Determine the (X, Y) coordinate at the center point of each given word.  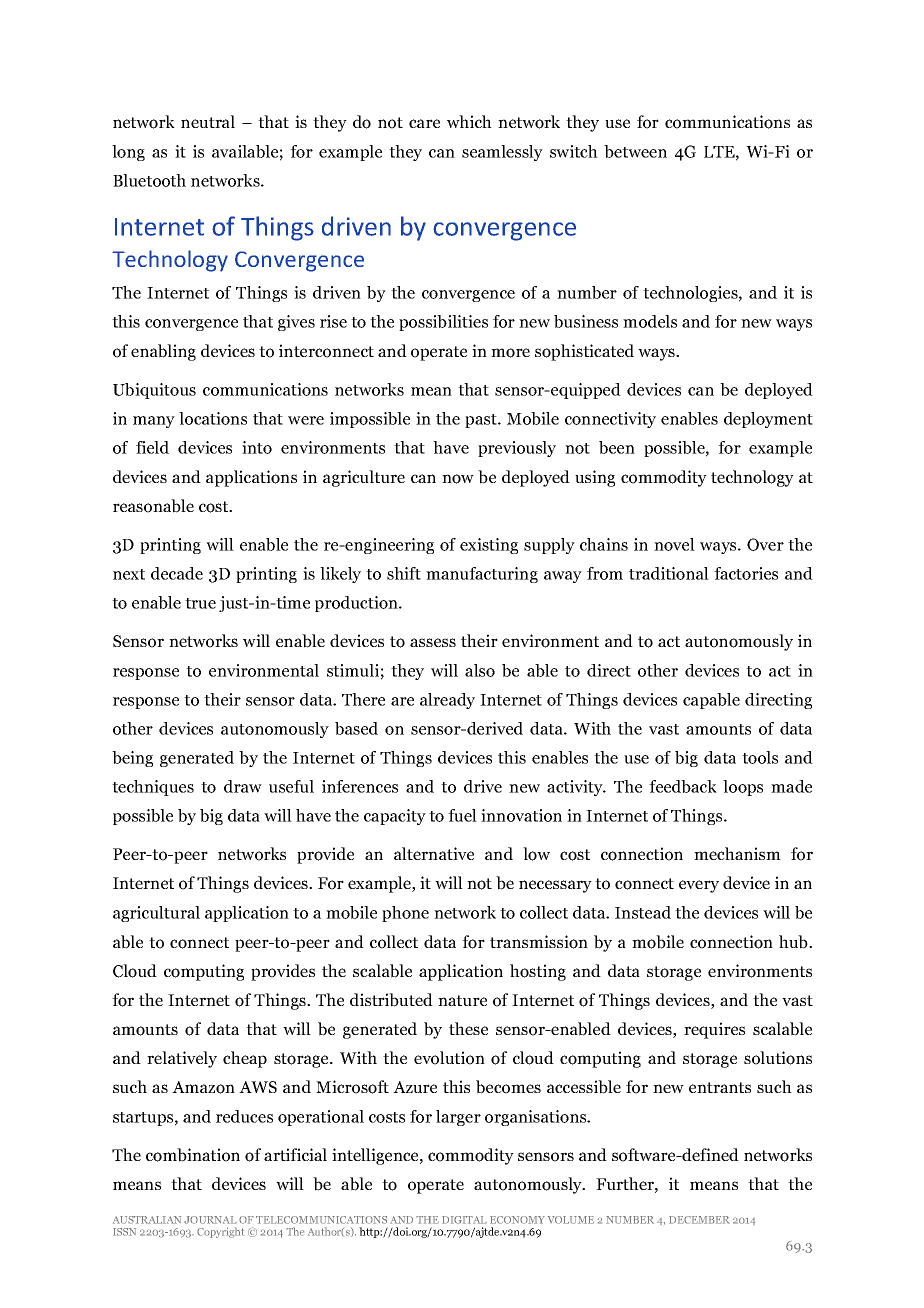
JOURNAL (210, 1220)
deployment (768, 420)
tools (760, 757)
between (635, 151)
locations (213, 418)
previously (517, 449)
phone (405, 914)
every (699, 886)
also (480, 670)
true (200, 603)
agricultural (156, 914)
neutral (208, 121)
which (469, 121)
